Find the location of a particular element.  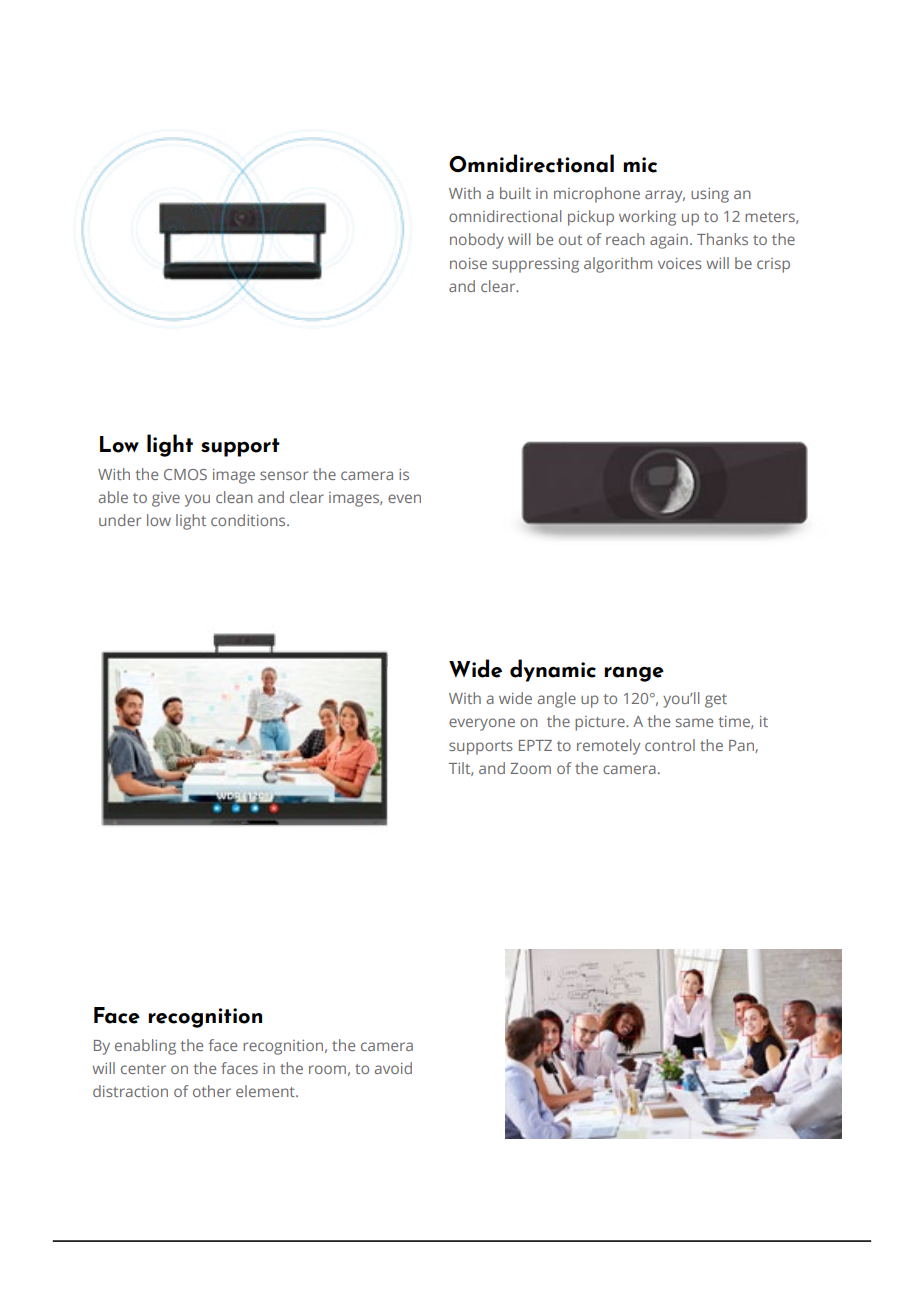

dynamic is located at coordinates (553, 670).
